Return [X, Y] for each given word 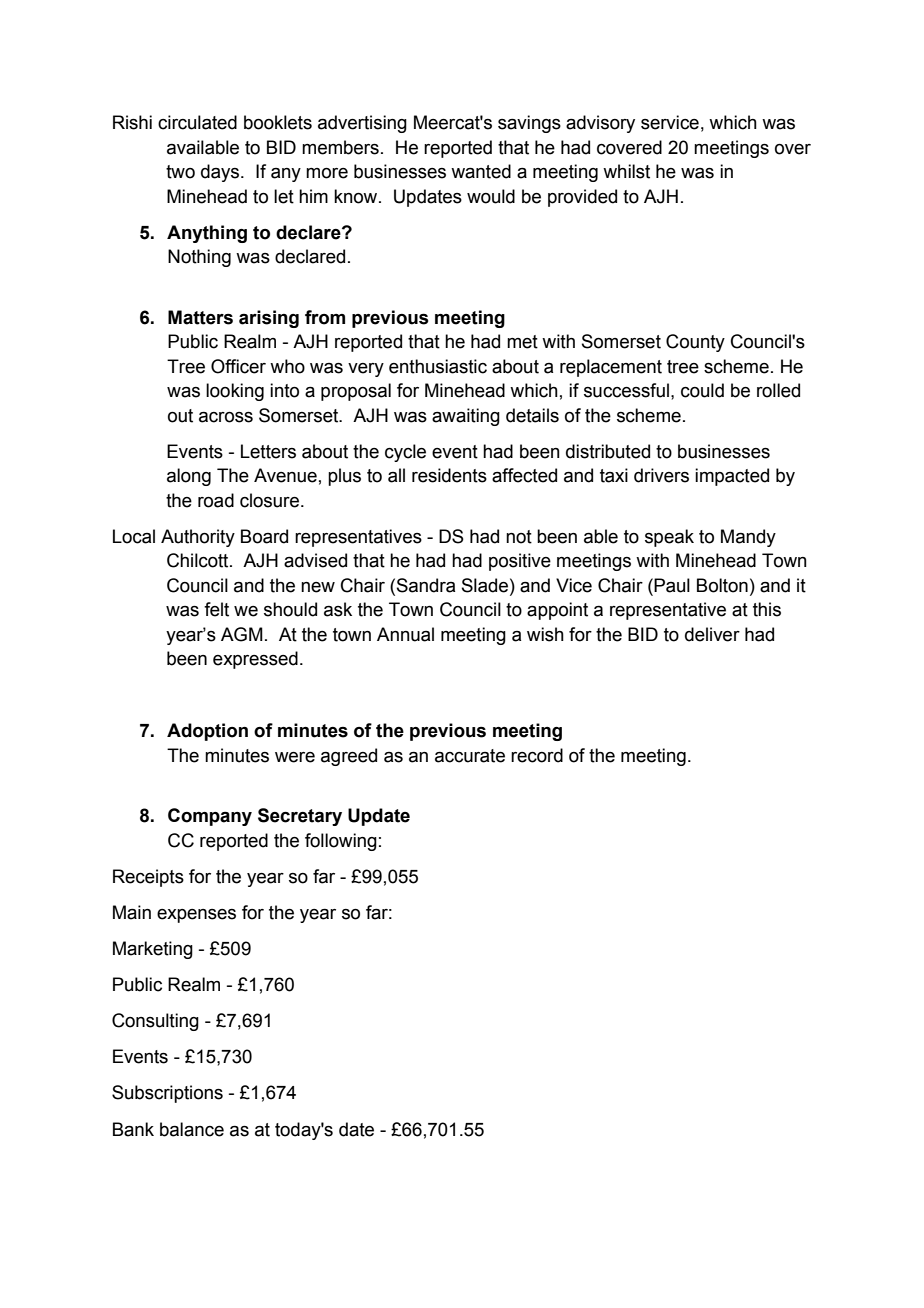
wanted [481, 171]
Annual [405, 634]
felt [216, 609]
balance [192, 1129]
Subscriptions [167, 1094]
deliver [712, 634]
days [221, 173]
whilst [626, 171]
